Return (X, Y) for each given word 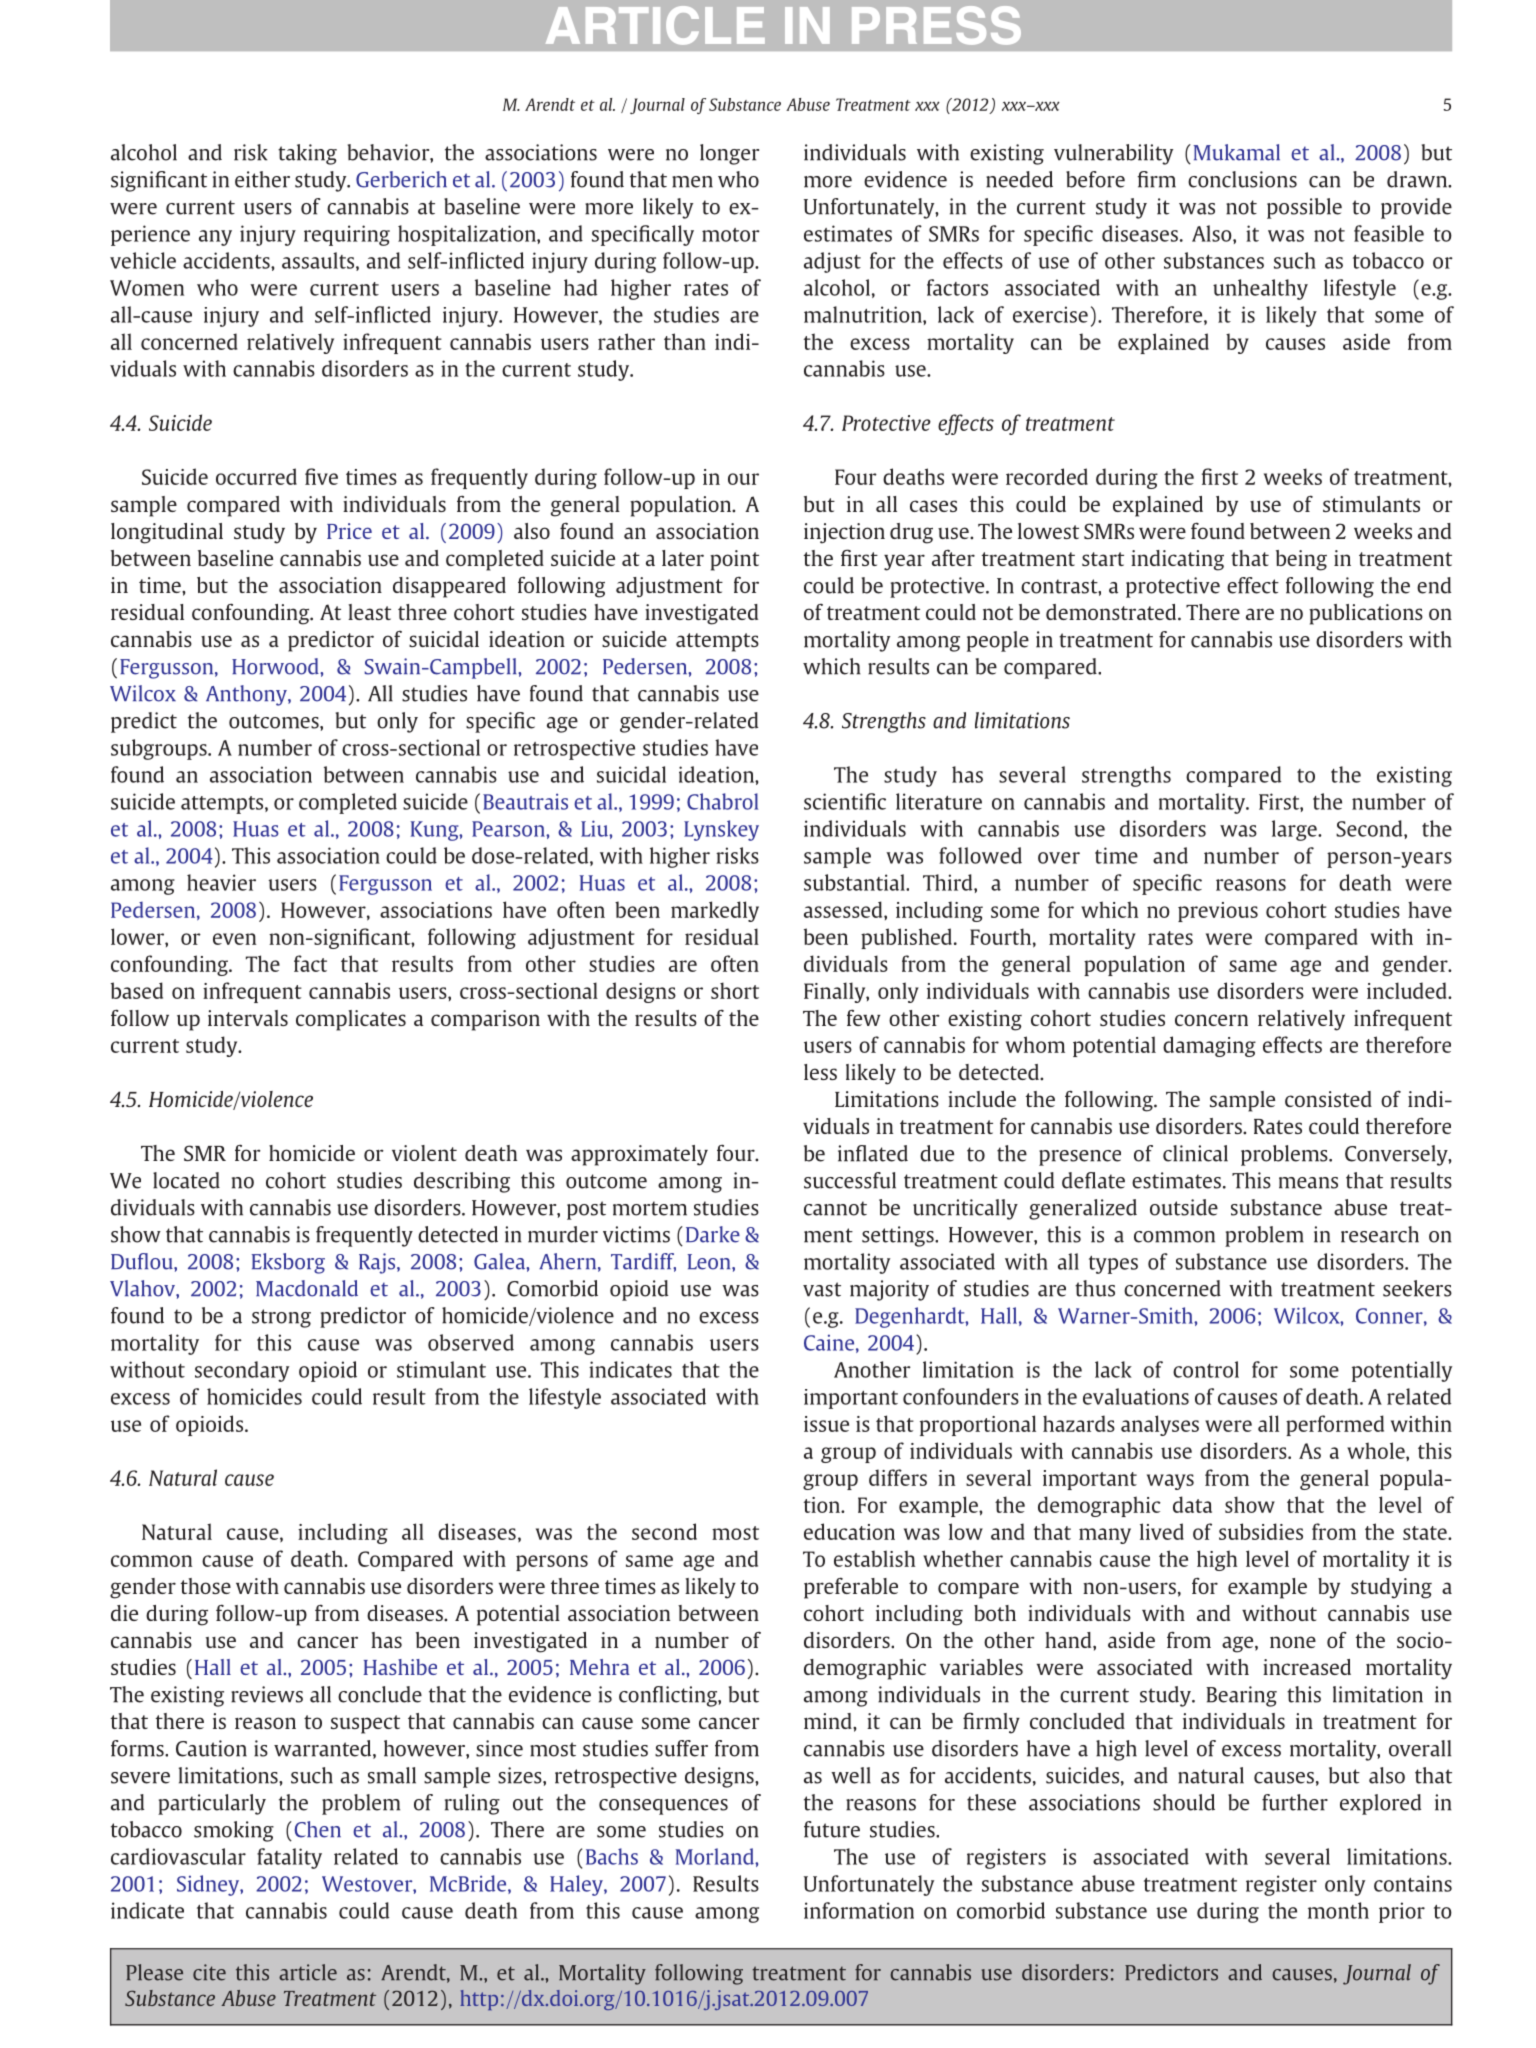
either (262, 179)
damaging (1209, 1046)
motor (731, 235)
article (308, 1972)
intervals (248, 1018)
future (832, 1829)
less (820, 1072)
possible (1304, 208)
